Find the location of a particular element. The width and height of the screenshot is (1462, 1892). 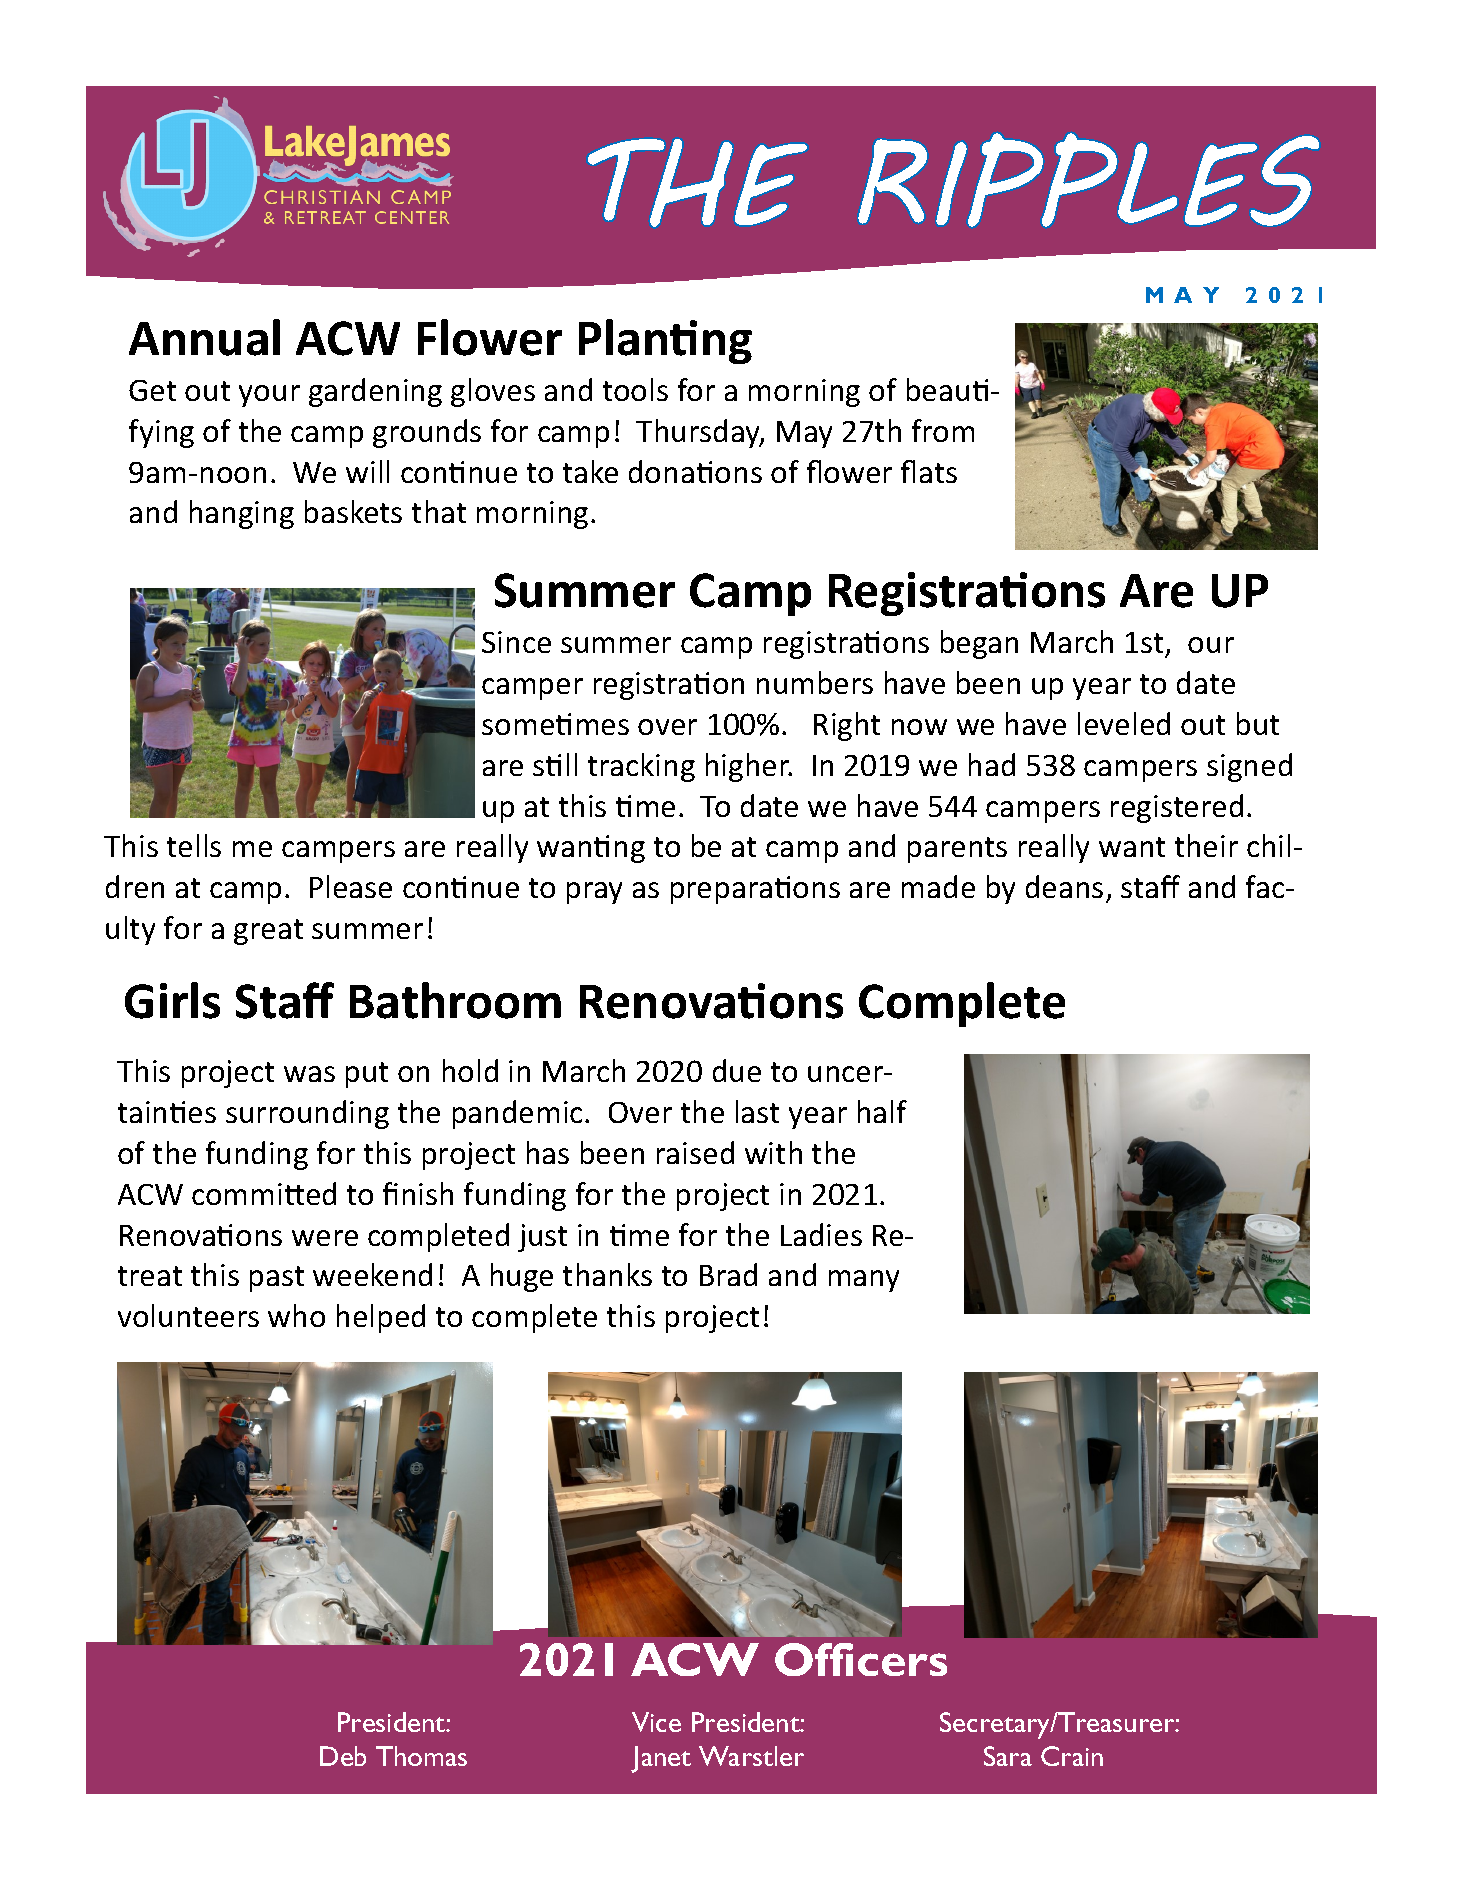

tools is located at coordinates (635, 389).
